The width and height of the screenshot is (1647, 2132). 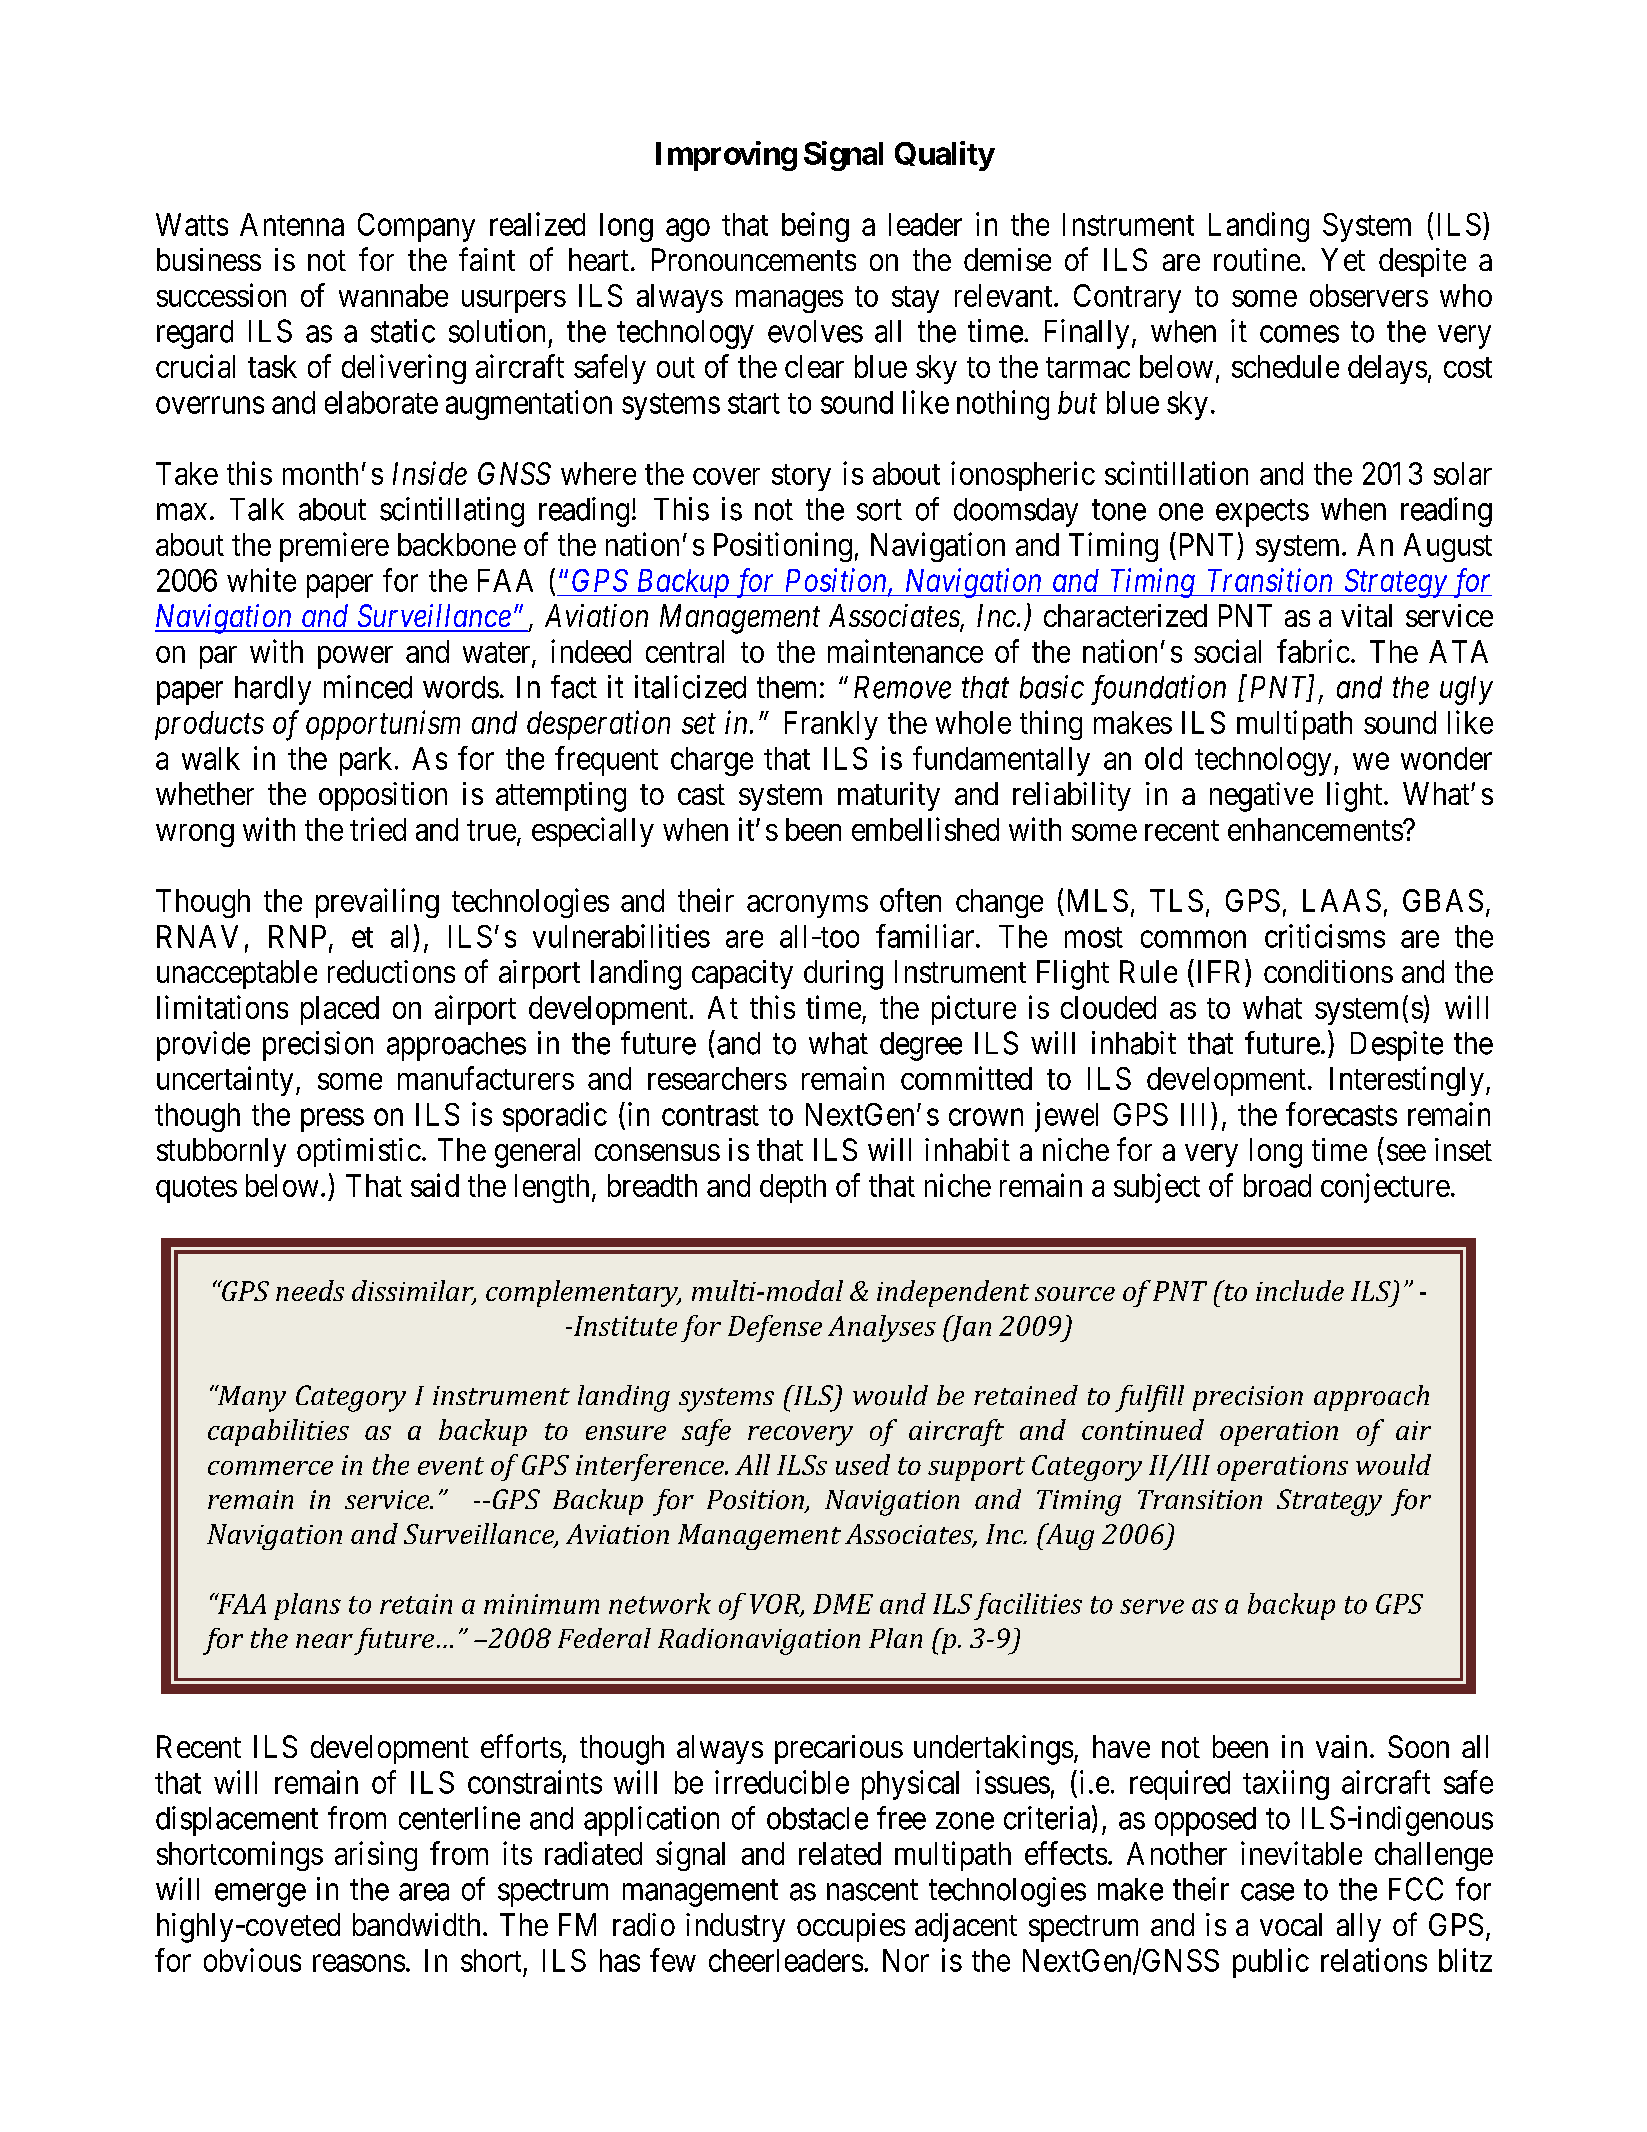 I want to click on Antenna, so click(x=292, y=224).
